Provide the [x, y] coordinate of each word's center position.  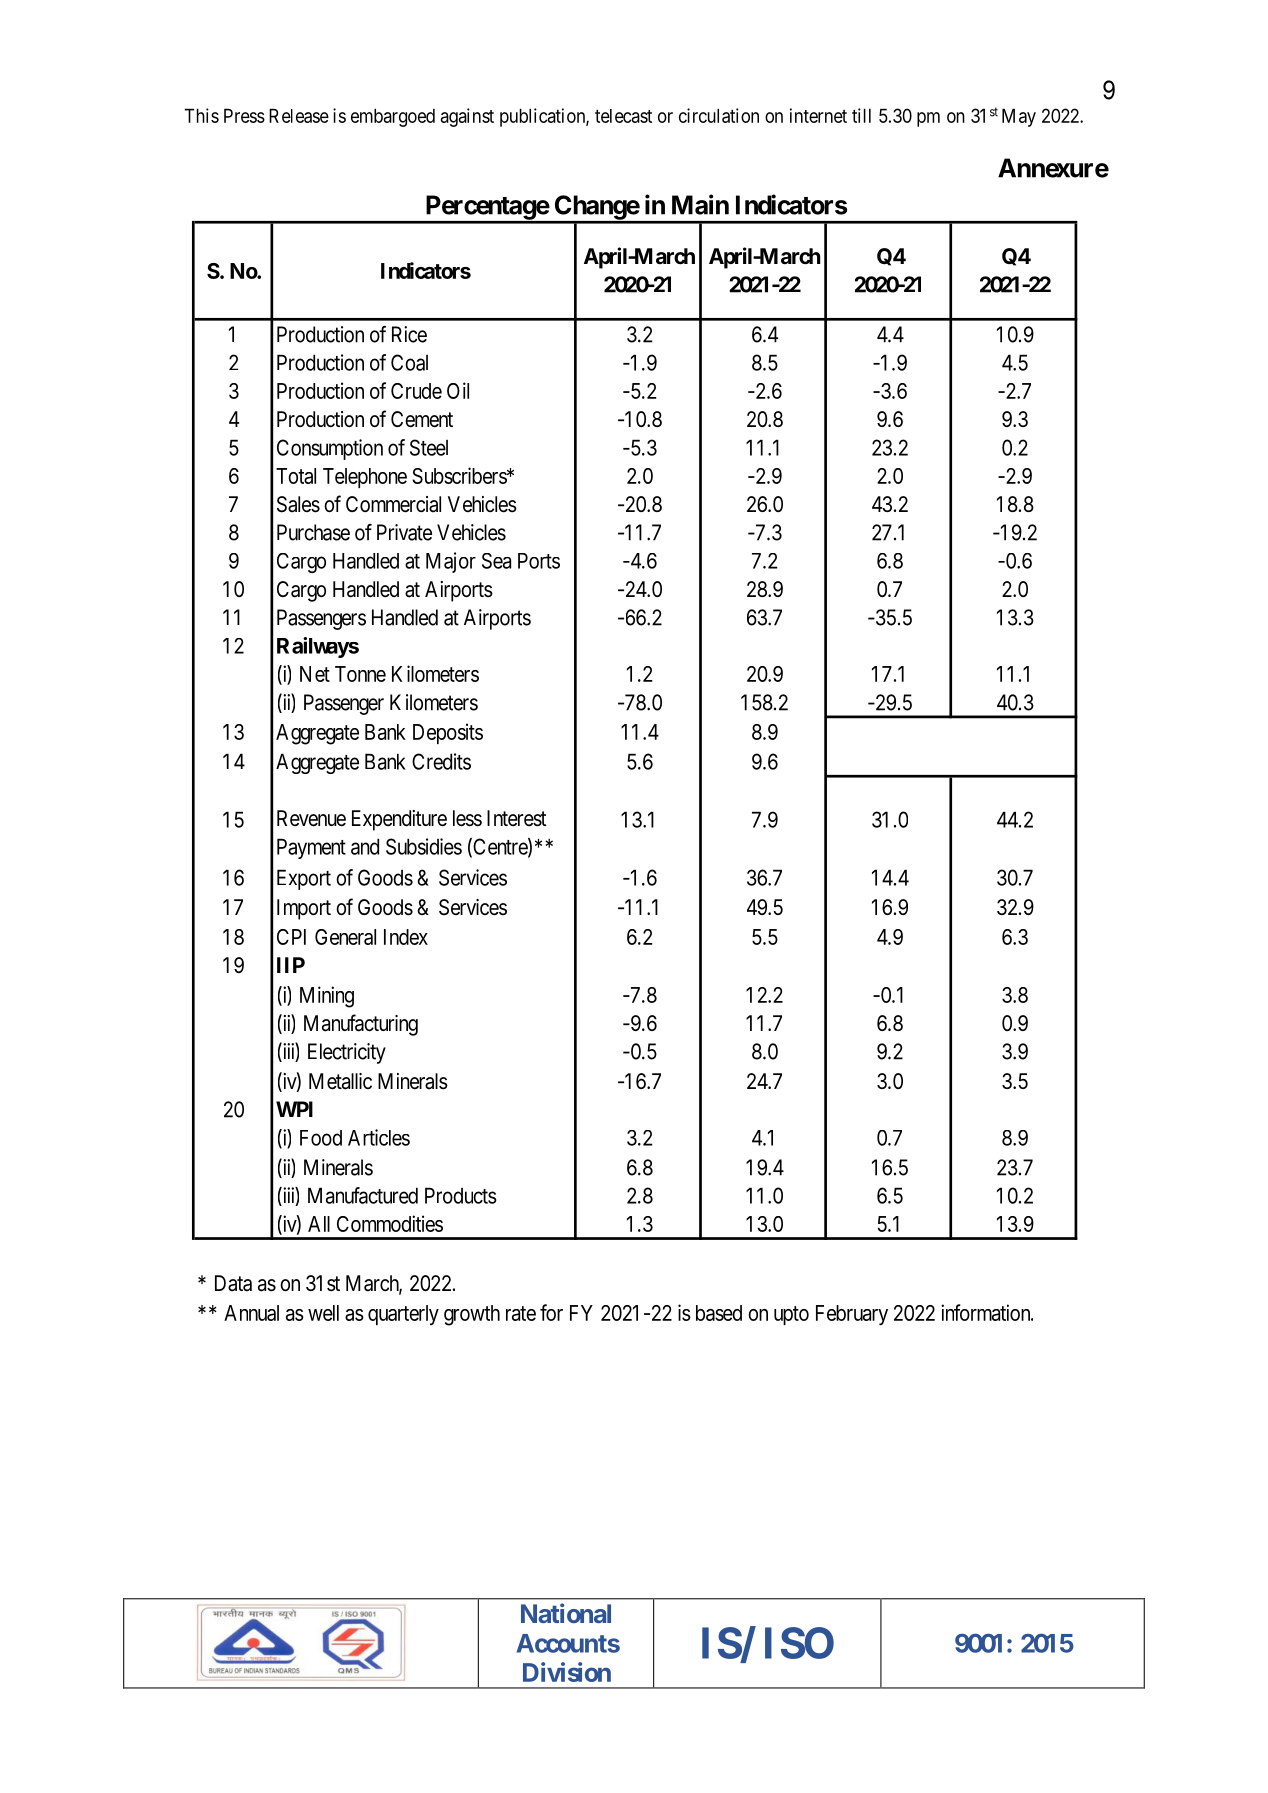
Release [299, 115]
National [566, 1613]
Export [304, 879]
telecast [623, 116]
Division [567, 1672]
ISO [799, 1643]
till [861, 115]
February [852, 1315]
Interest [517, 818]
